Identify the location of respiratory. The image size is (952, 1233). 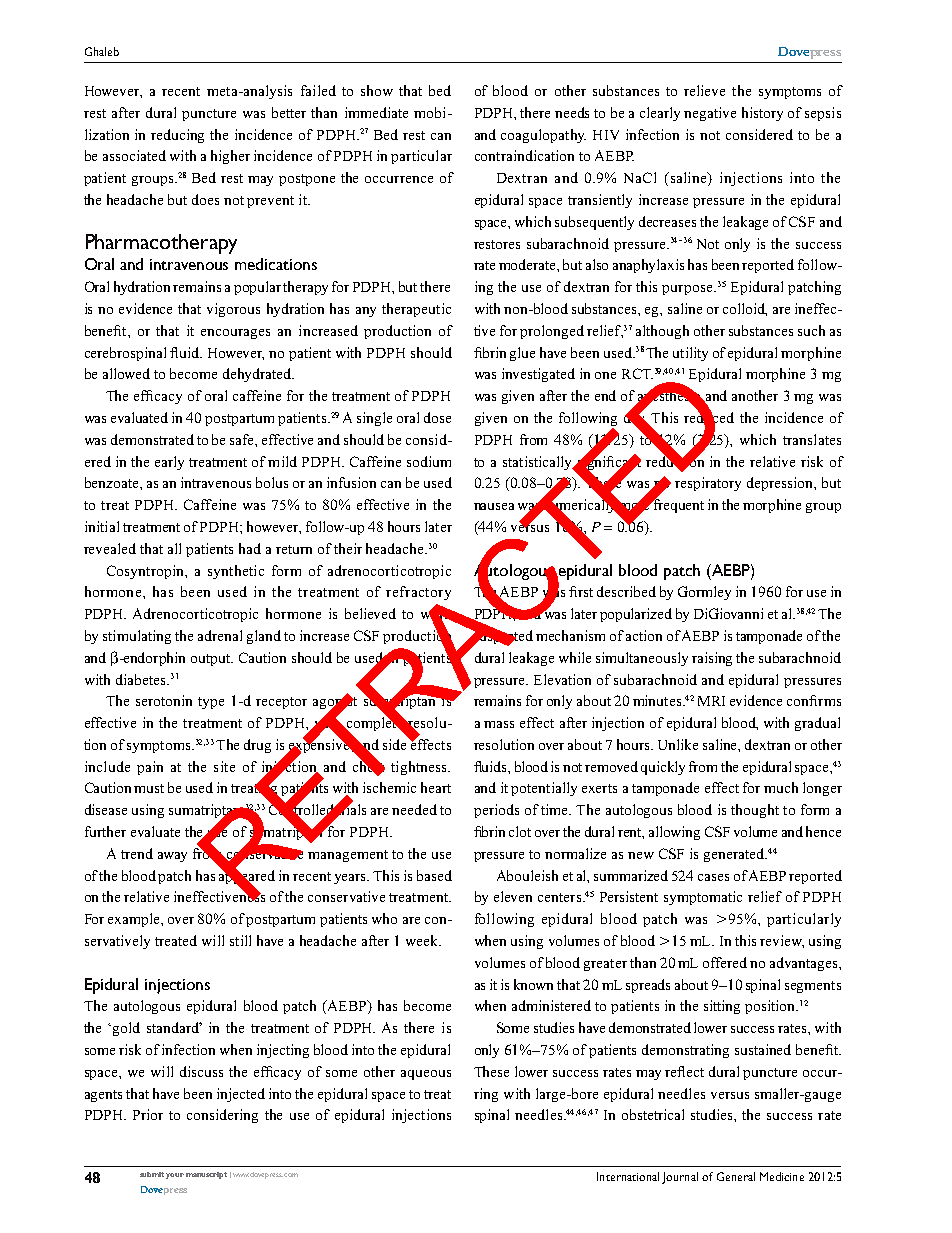
(708, 484).
